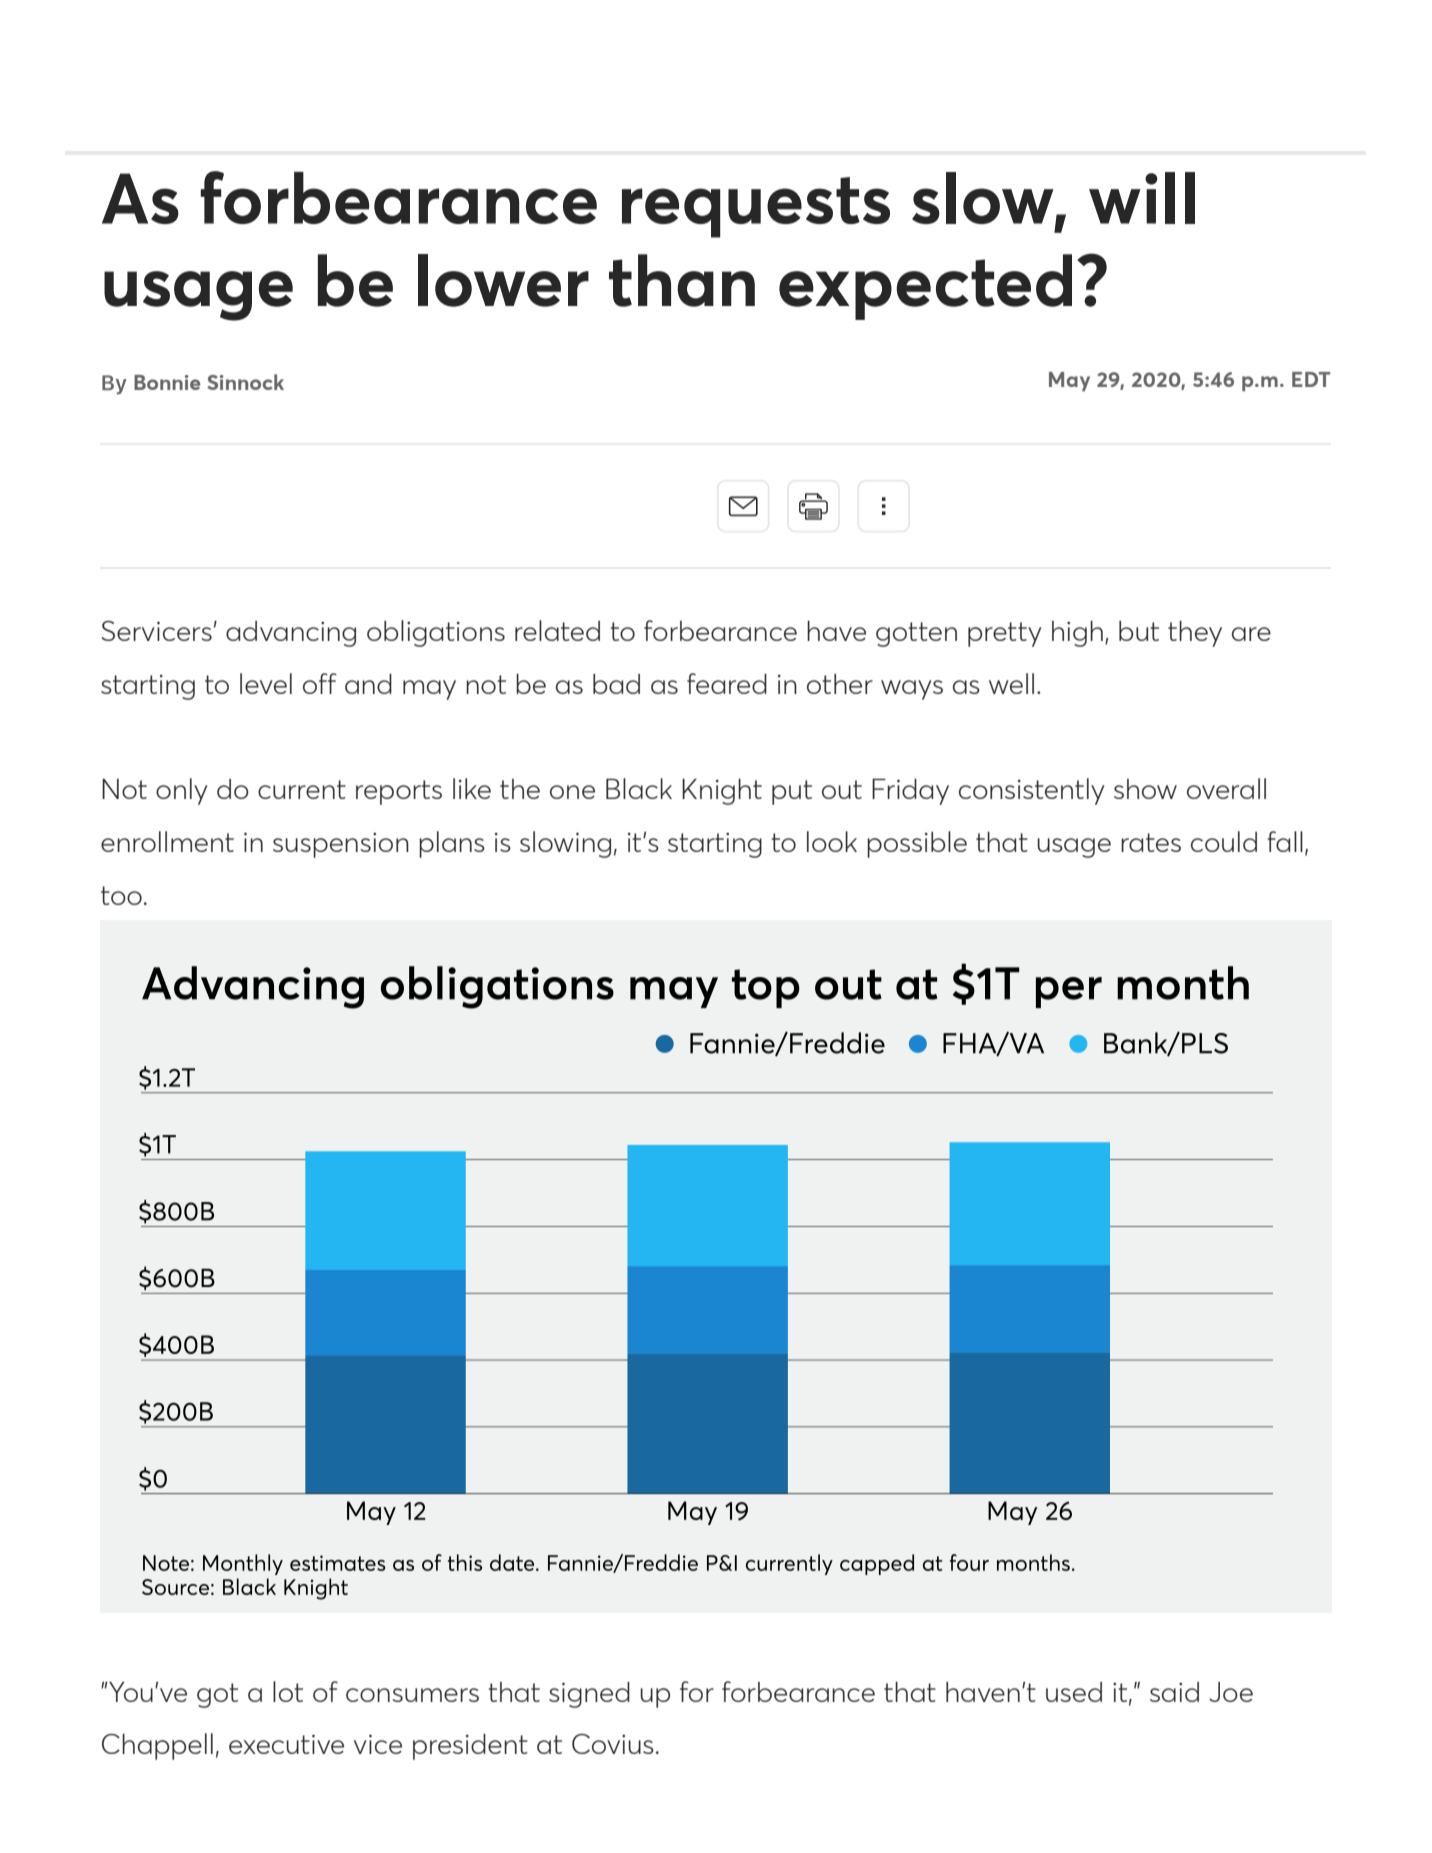  Describe the element at coordinates (682, 280) in the screenshot. I see `than` at that location.
